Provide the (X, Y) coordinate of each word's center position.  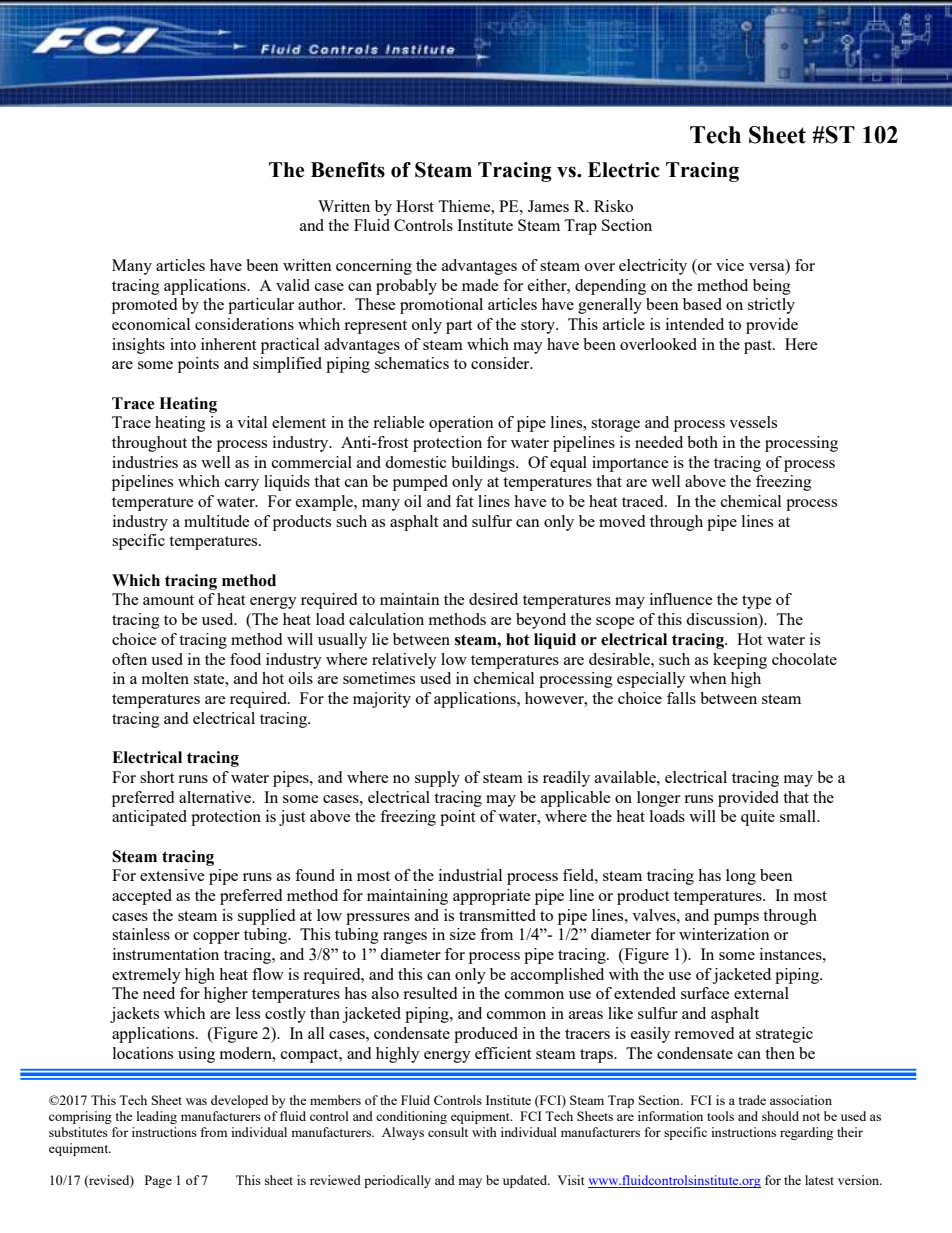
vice (730, 265)
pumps (736, 919)
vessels (753, 422)
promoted (144, 306)
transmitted (497, 915)
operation (461, 424)
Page (158, 1181)
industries (145, 462)
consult (448, 1132)
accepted (142, 897)
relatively (404, 661)
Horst (415, 206)
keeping (740, 661)
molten (165, 678)
